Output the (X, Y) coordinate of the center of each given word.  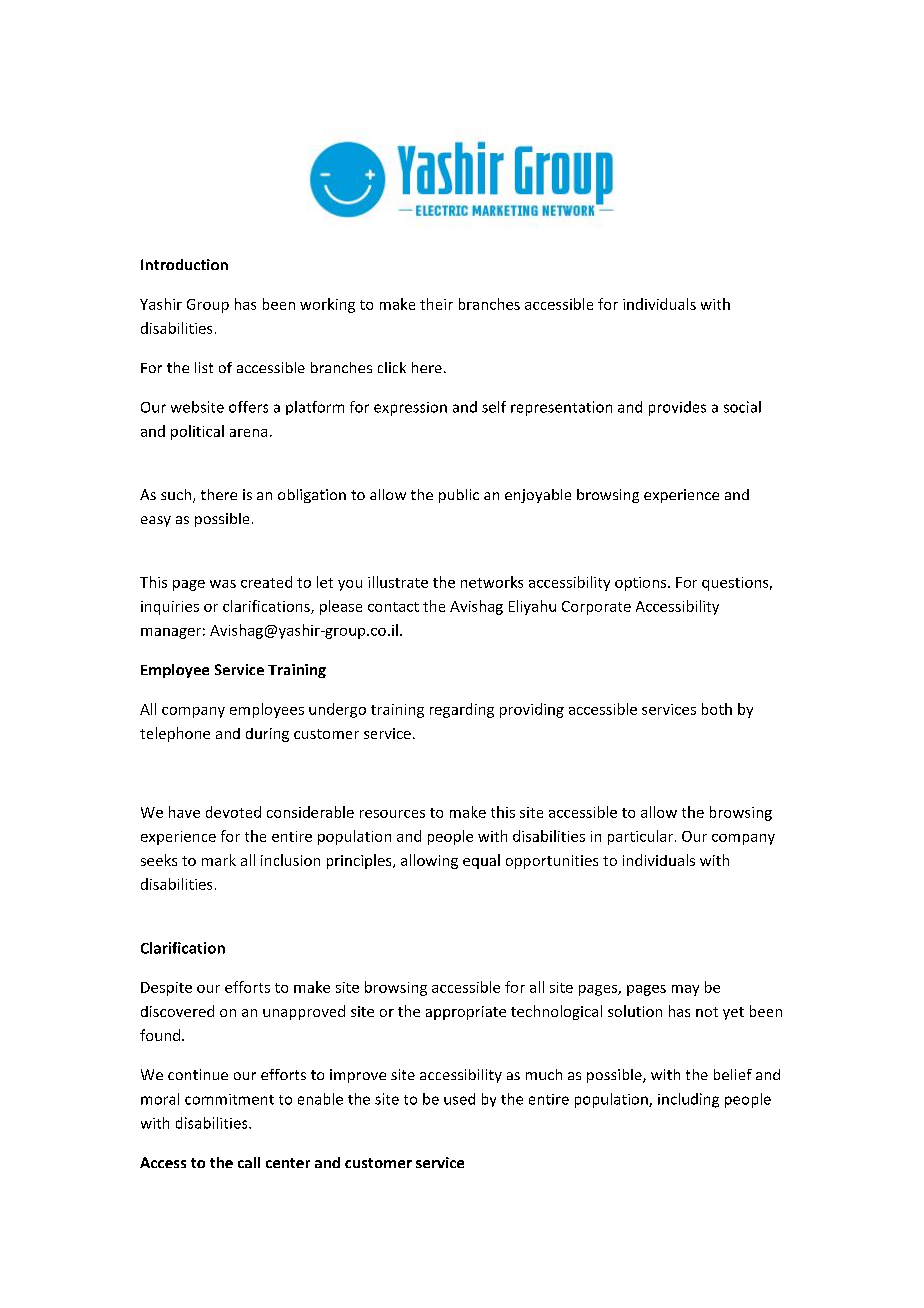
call (249, 1162)
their (436, 304)
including (688, 1100)
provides (677, 408)
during (267, 735)
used (459, 1099)
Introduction (184, 264)
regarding (462, 710)
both (717, 709)
